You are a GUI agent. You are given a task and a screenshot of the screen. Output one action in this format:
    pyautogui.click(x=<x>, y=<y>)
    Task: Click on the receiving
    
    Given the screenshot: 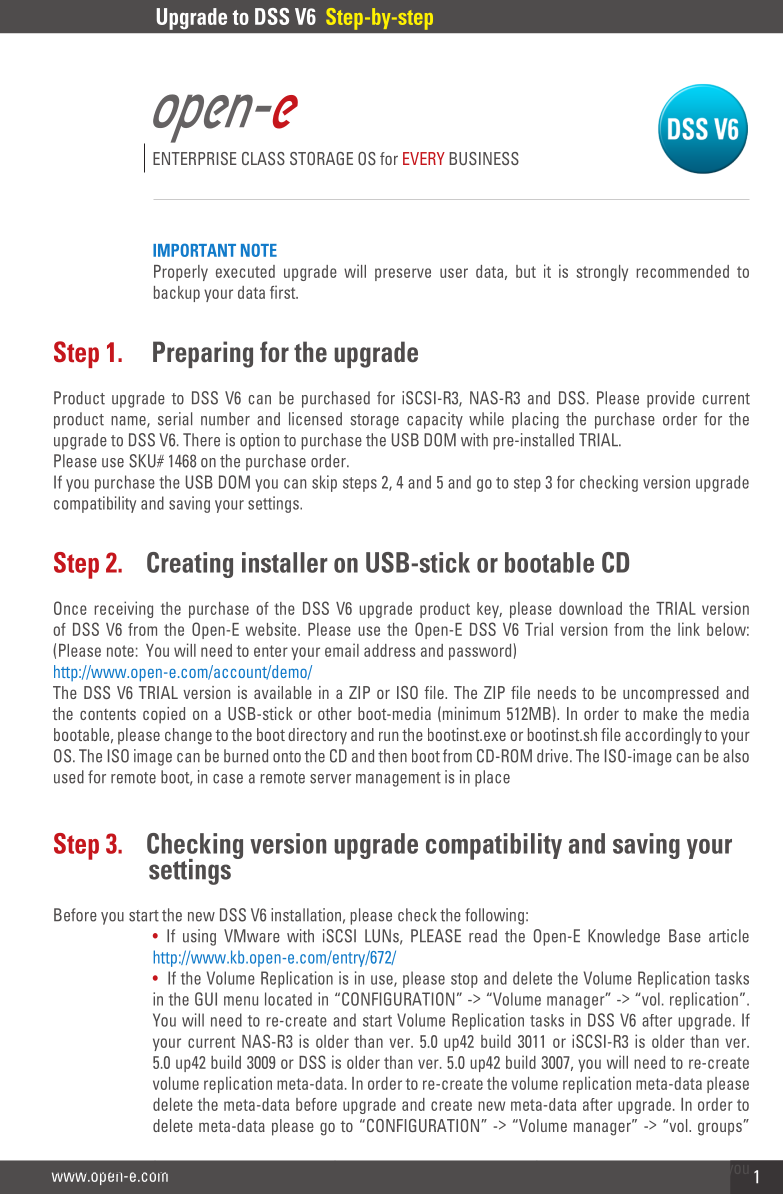 What is the action you would take?
    pyautogui.click(x=124, y=609)
